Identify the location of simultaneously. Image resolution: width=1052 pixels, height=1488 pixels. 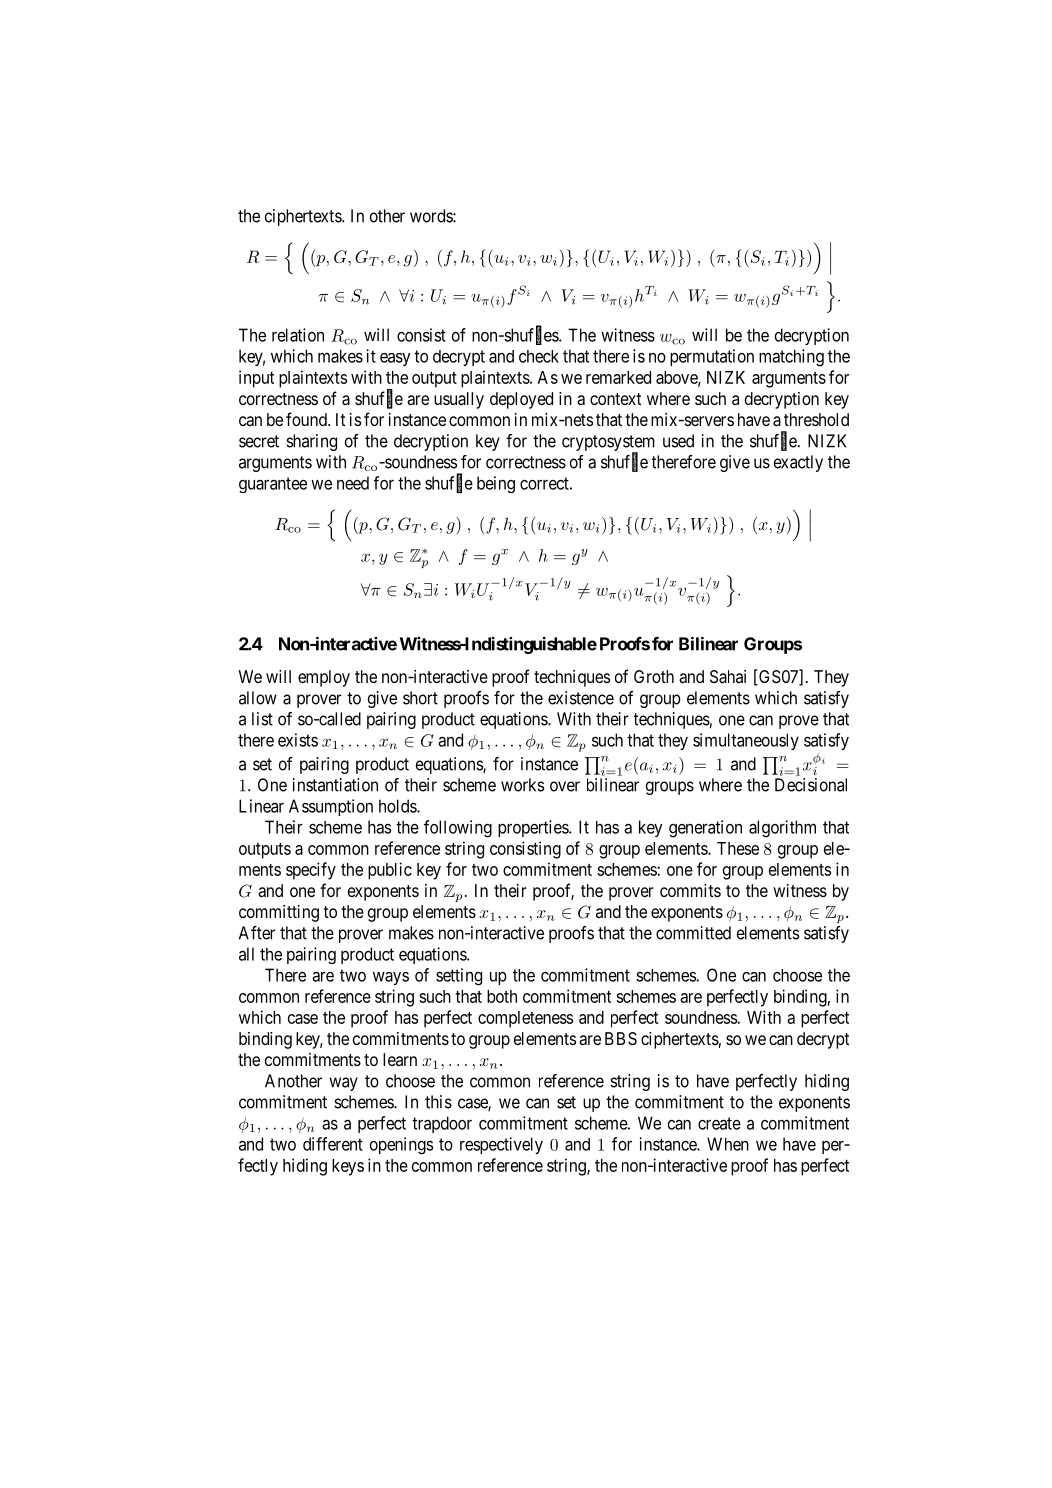
(746, 741).
